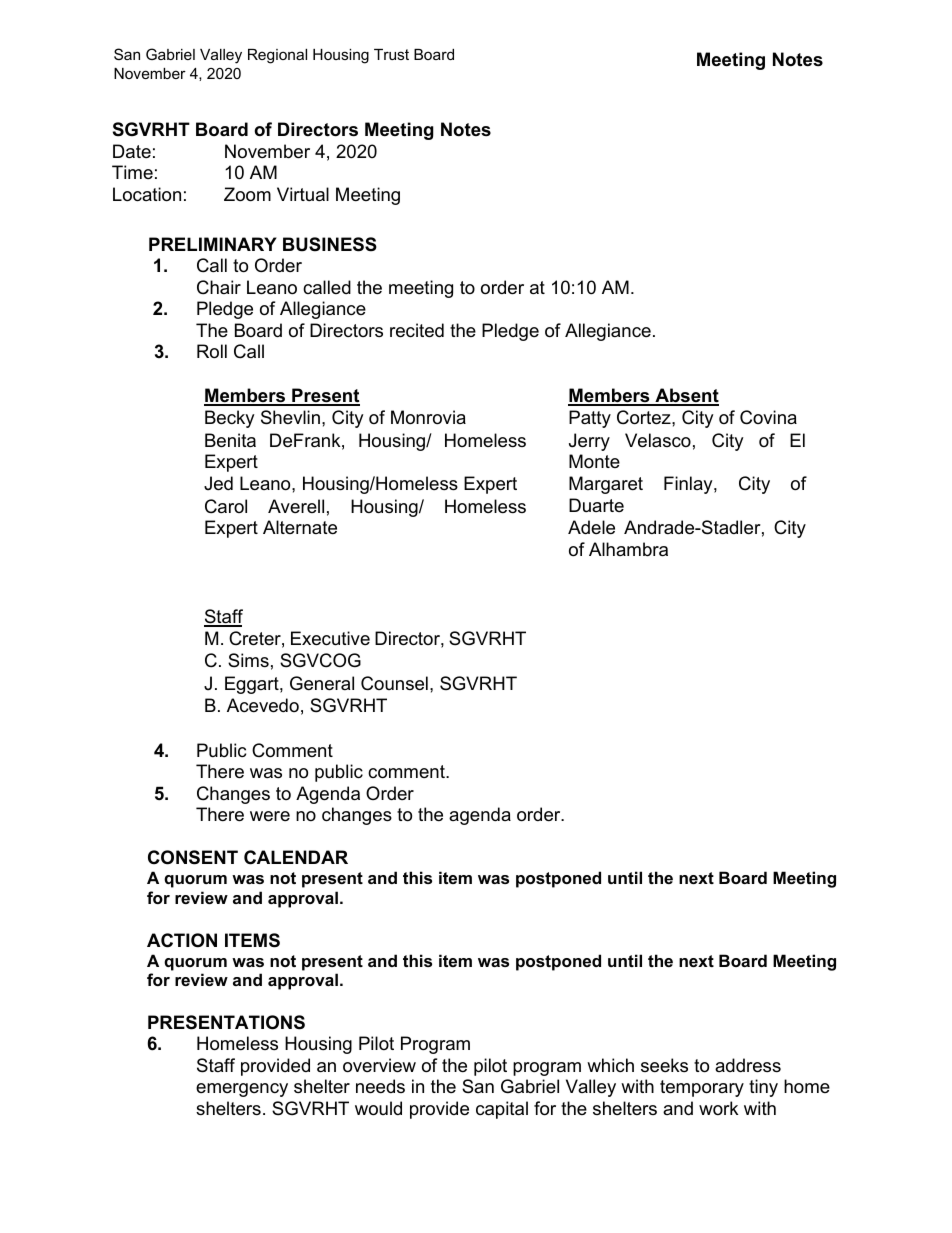 This screenshot has width=952, height=1233. I want to click on Counsel, so click(394, 683).
